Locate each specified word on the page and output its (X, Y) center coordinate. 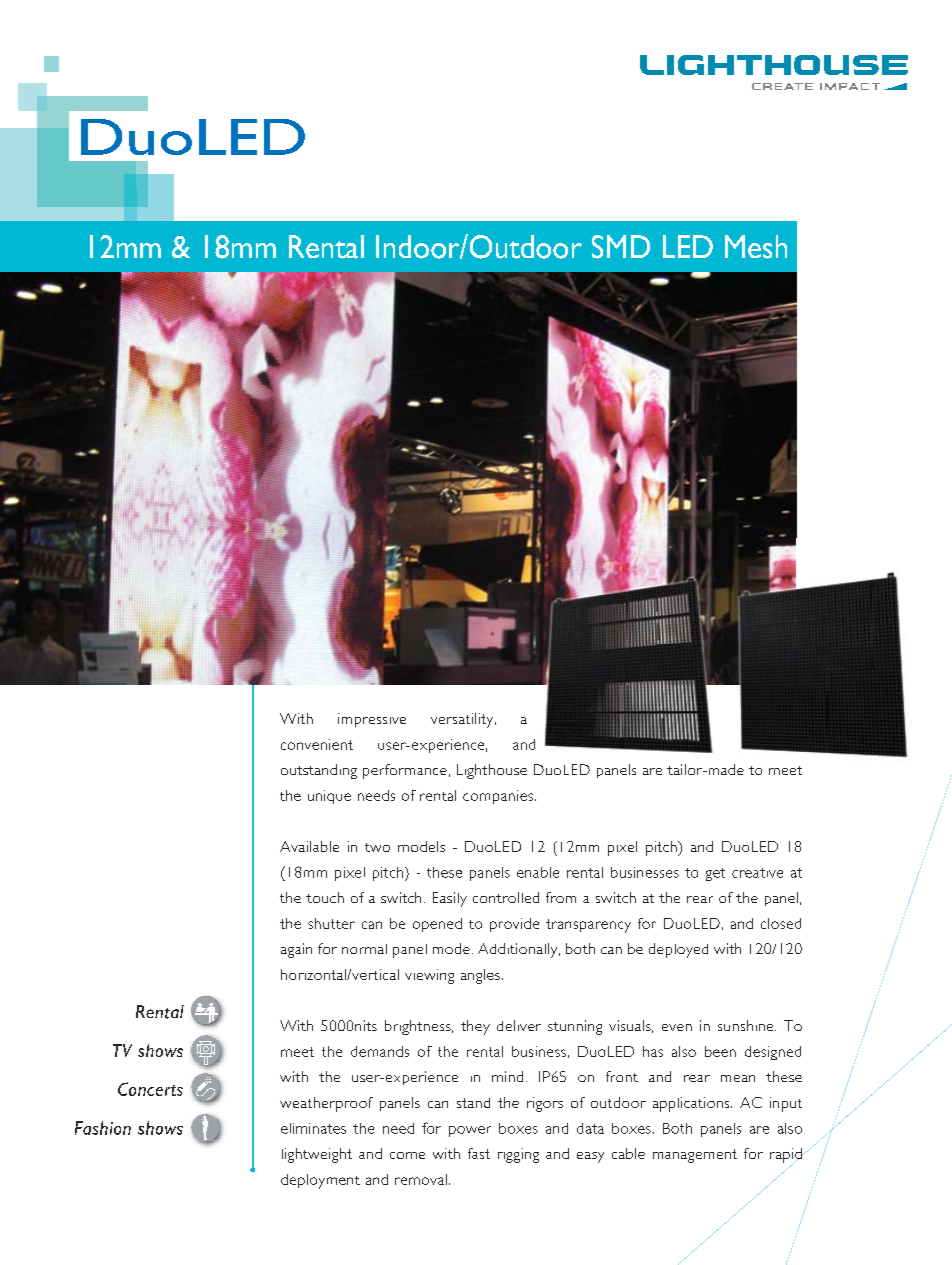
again (296, 950)
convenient (317, 744)
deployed (678, 950)
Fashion (103, 1128)
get (715, 874)
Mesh (756, 247)
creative (757, 873)
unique (329, 797)
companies (498, 797)
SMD (621, 247)
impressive (372, 720)
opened (437, 925)
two (377, 847)
